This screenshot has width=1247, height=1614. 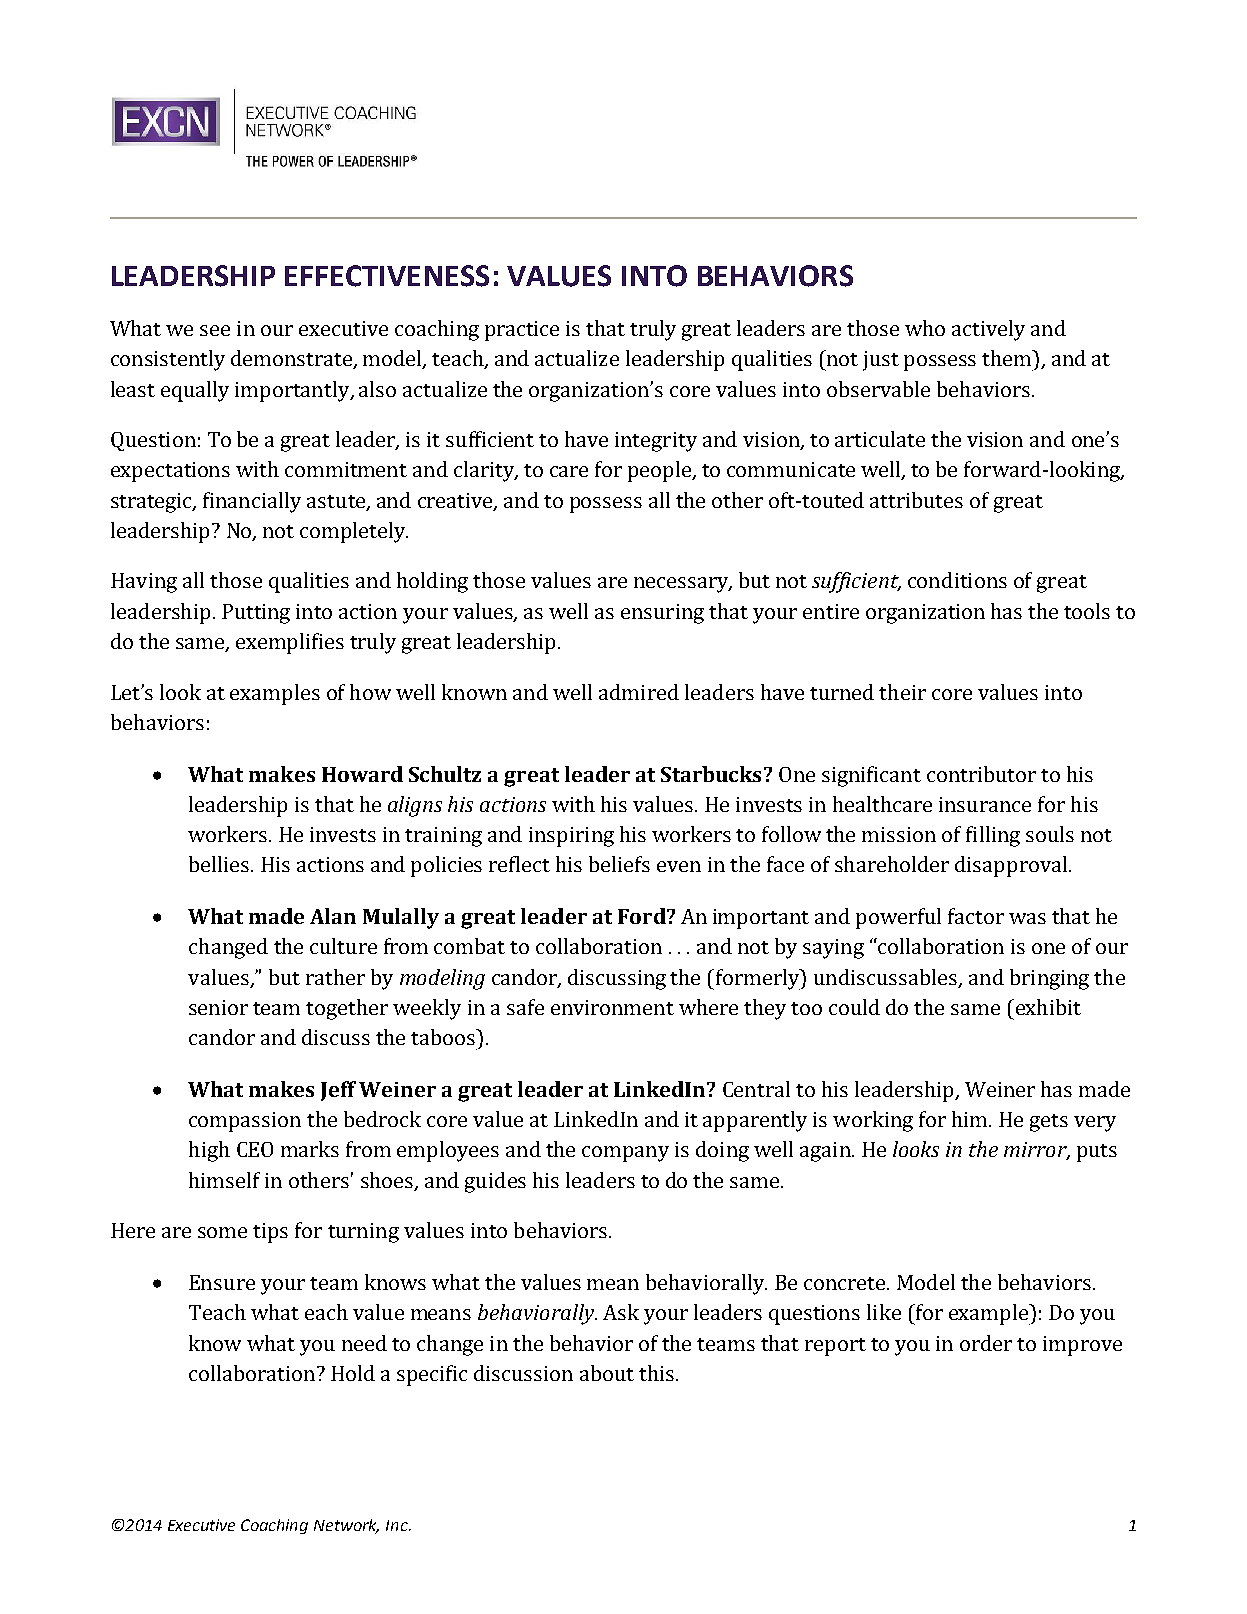 What do you see at coordinates (346, 1526) in the screenshot?
I see `Network` at bounding box center [346, 1526].
